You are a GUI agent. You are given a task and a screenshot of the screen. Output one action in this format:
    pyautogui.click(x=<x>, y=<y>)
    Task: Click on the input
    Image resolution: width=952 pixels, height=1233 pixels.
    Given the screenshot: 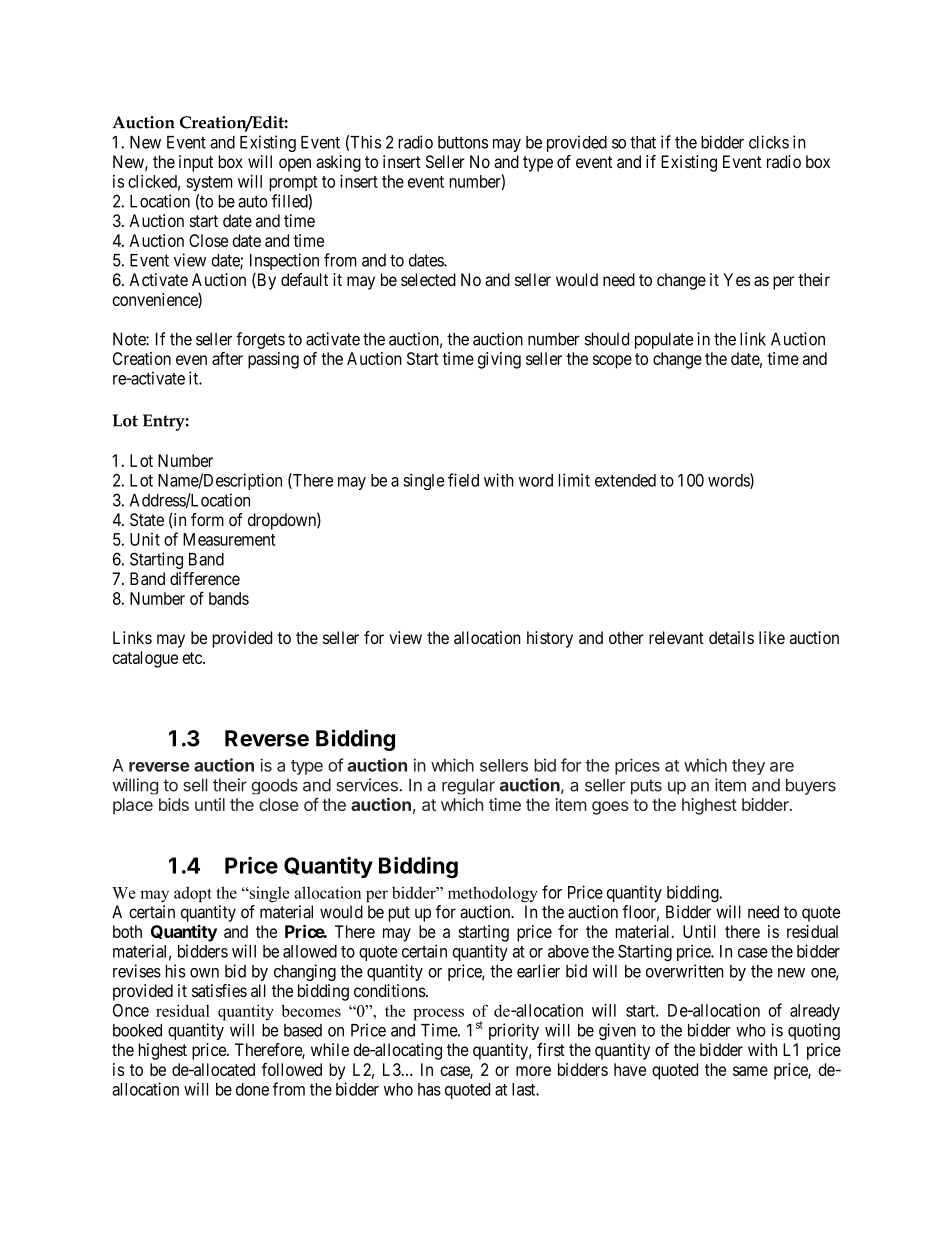 What is the action you would take?
    pyautogui.click(x=196, y=163)
